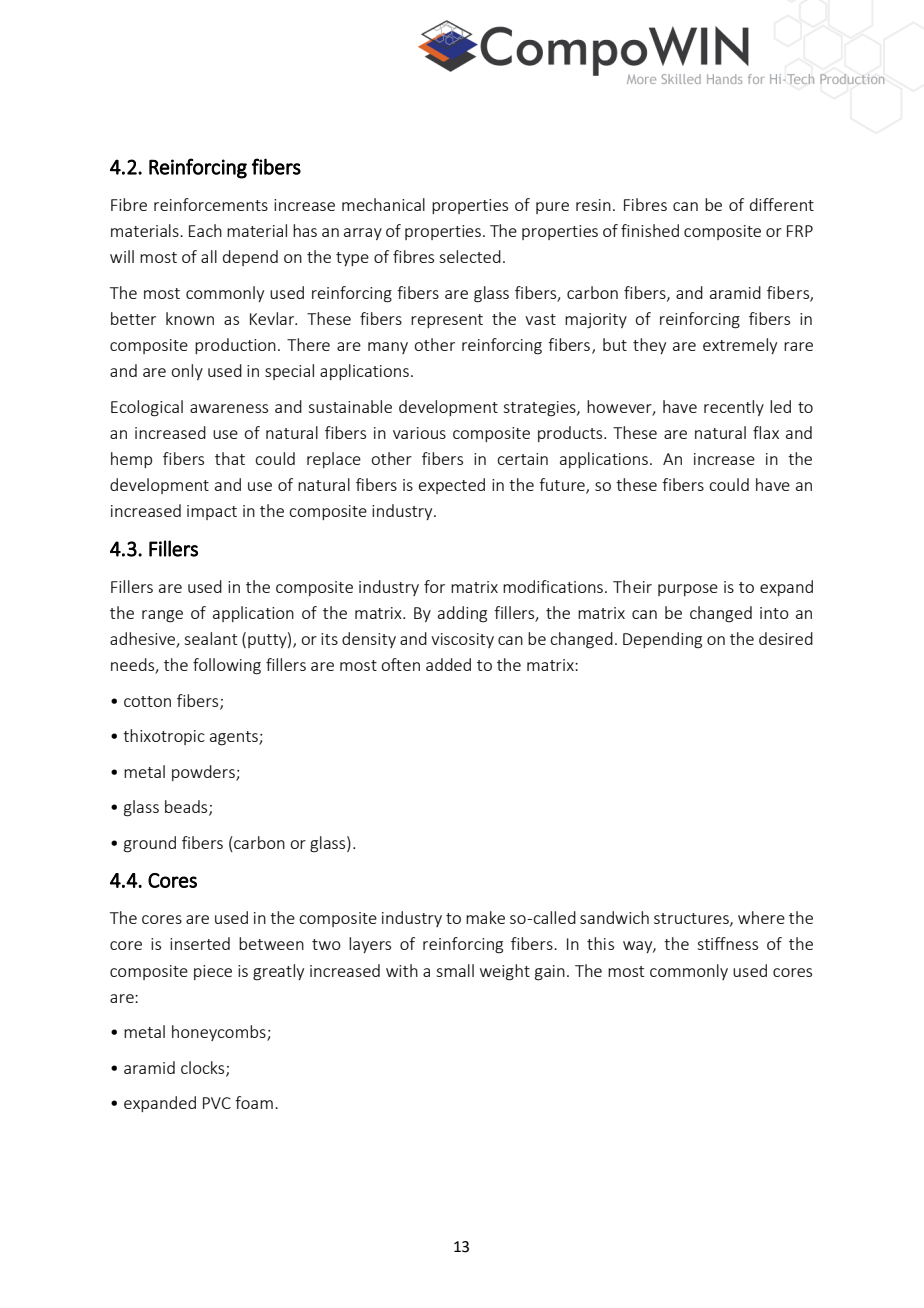 The width and height of the screenshot is (924, 1308). What do you see at coordinates (204, 1068) in the screenshot?
I see `clocks` at bounding box center [204, 1068].
